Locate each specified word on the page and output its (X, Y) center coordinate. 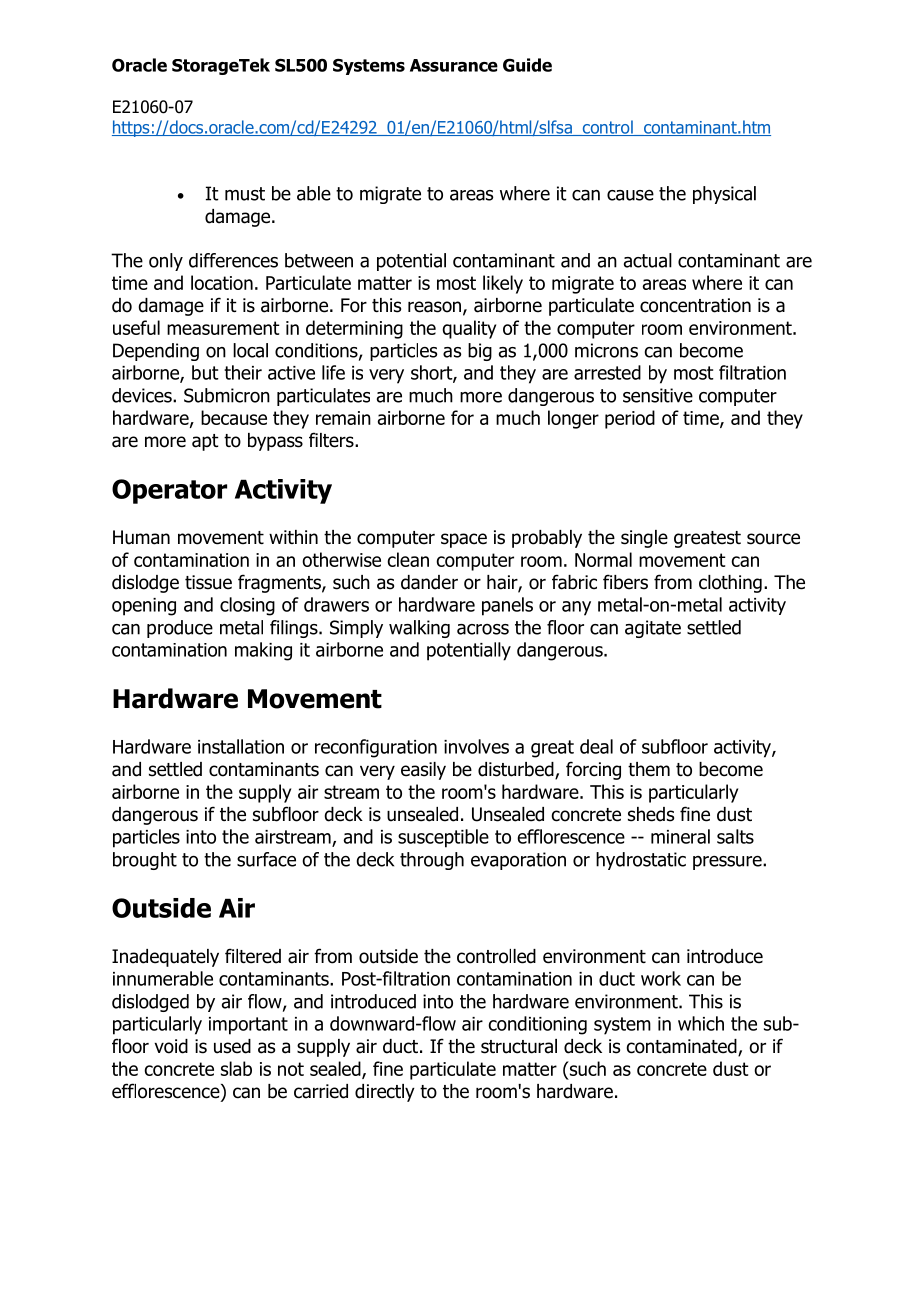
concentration (695, 305)
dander (429, 582)
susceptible (443, 838)
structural (519, 1046)
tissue (208, 582)
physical (724, 195)
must (245, 194)
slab (236, 1068)
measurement (223, 328)
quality (469, 329)
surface (266, 859)
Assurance (454, 65)
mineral (680, 836)
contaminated (683, 1047)
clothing (730, 584)
